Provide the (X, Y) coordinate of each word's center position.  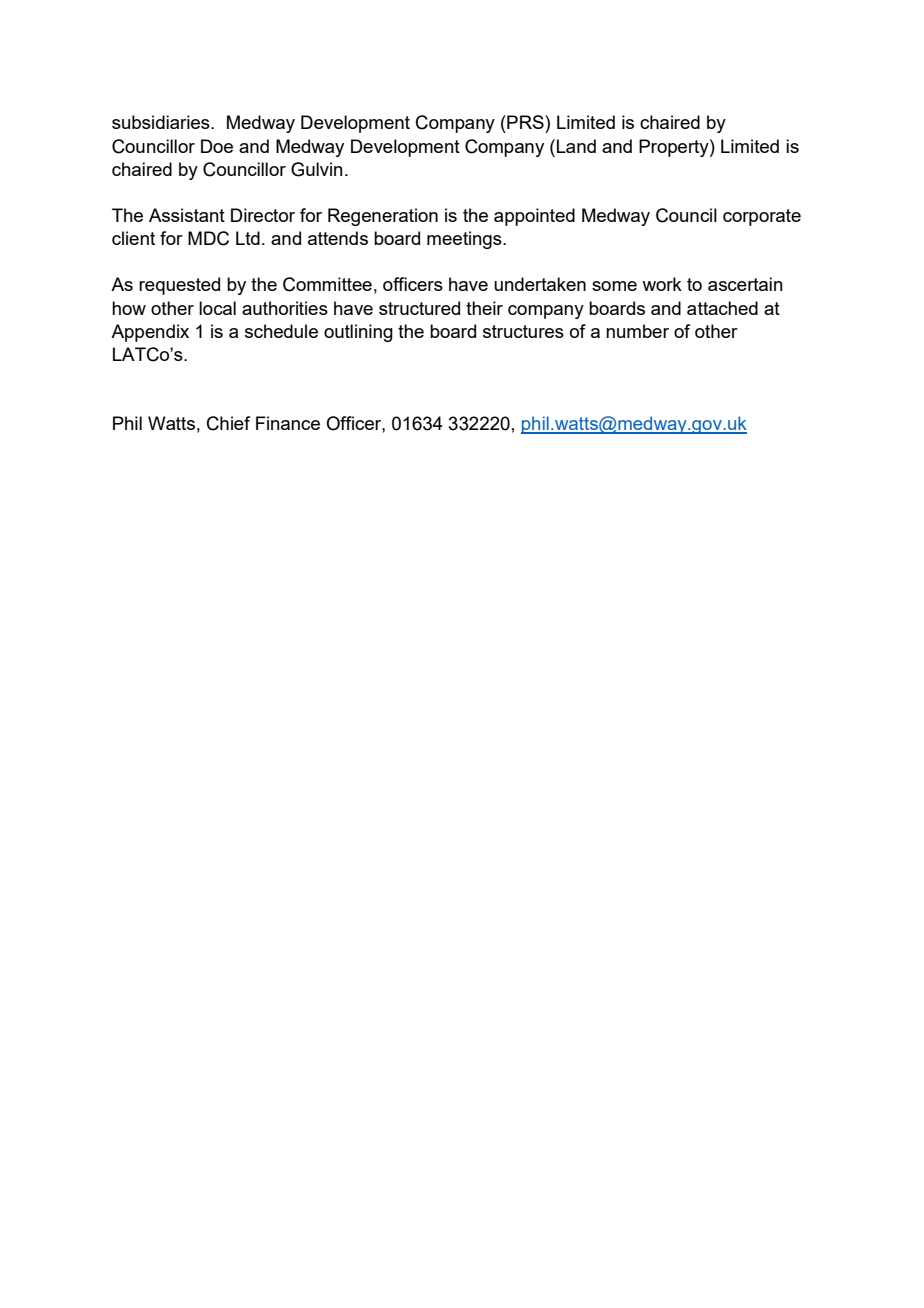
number (637, 331)
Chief (228, 423)
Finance (288, 423)
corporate (762, 217)
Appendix (150, 333)
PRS (525, 122)
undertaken (540, 284)
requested (179, 286)
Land (576, 146)
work (662, 284)
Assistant (187, 215)
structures (523, 331)
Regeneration (383, 217)
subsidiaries (162, 122)
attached (722, 308)
